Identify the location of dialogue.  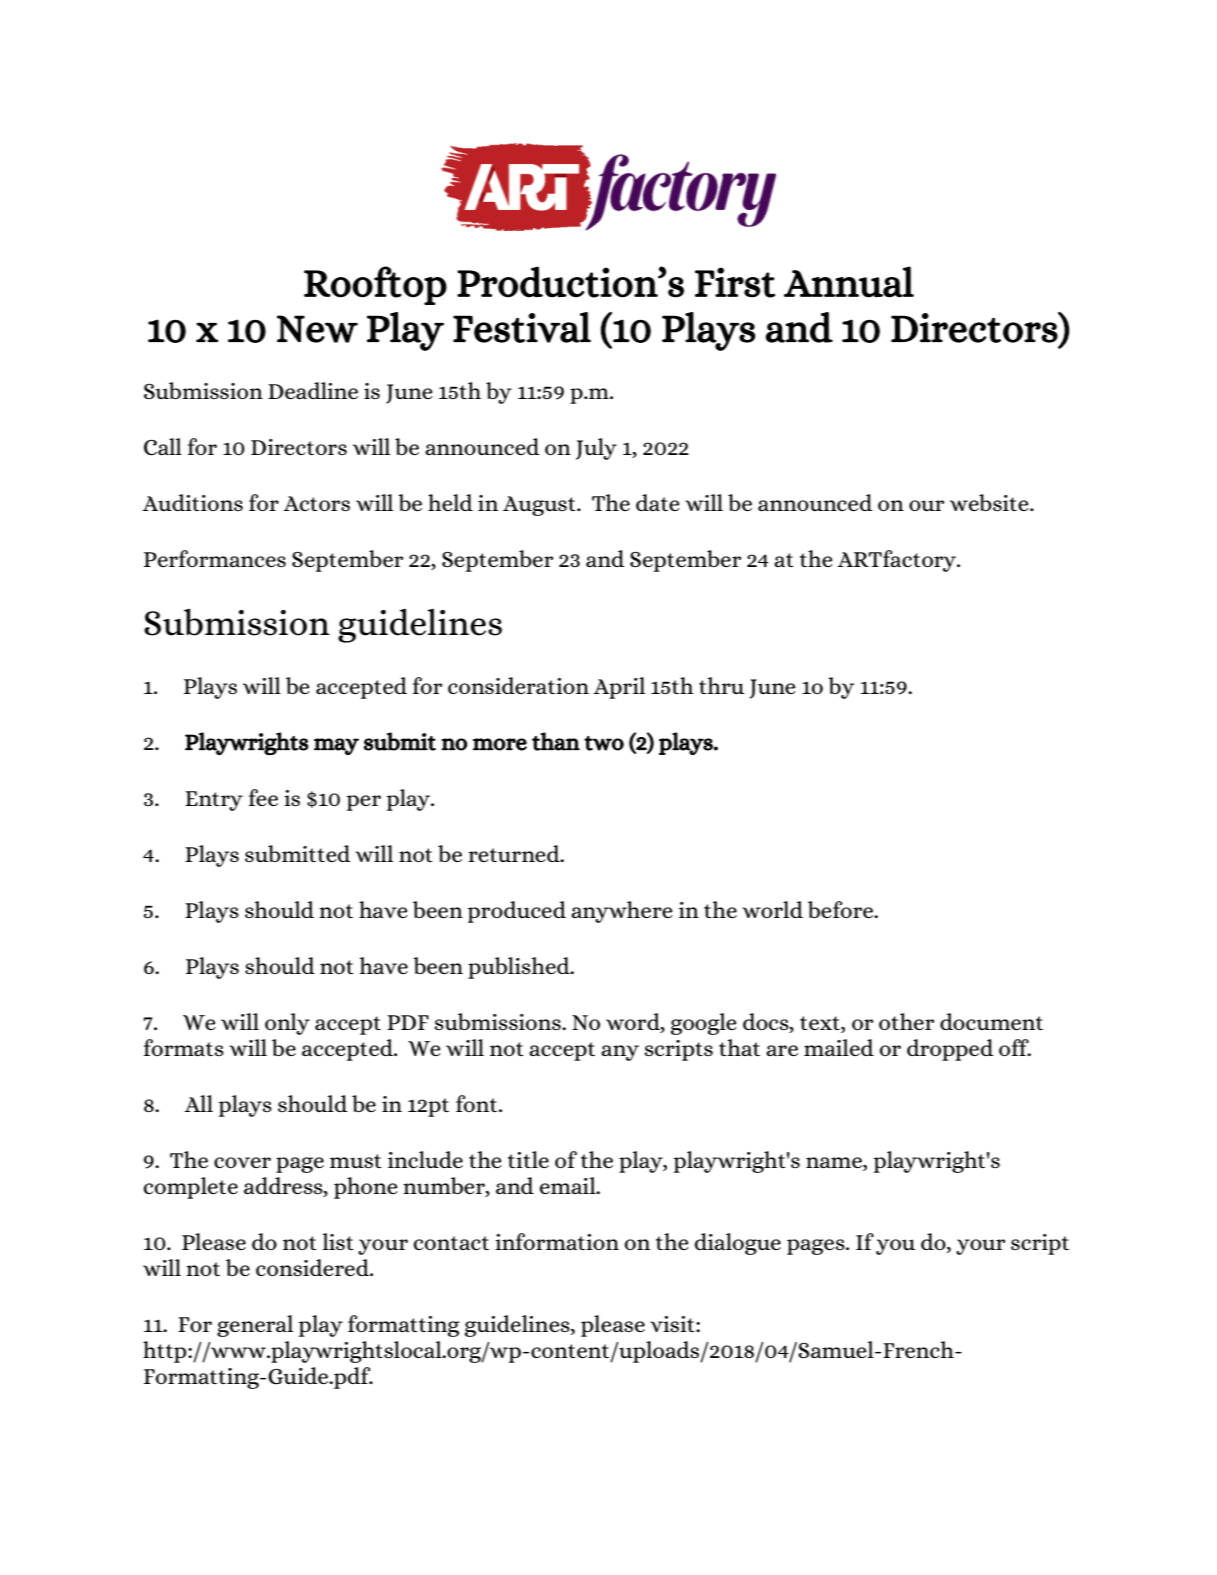
(738, 1244).
